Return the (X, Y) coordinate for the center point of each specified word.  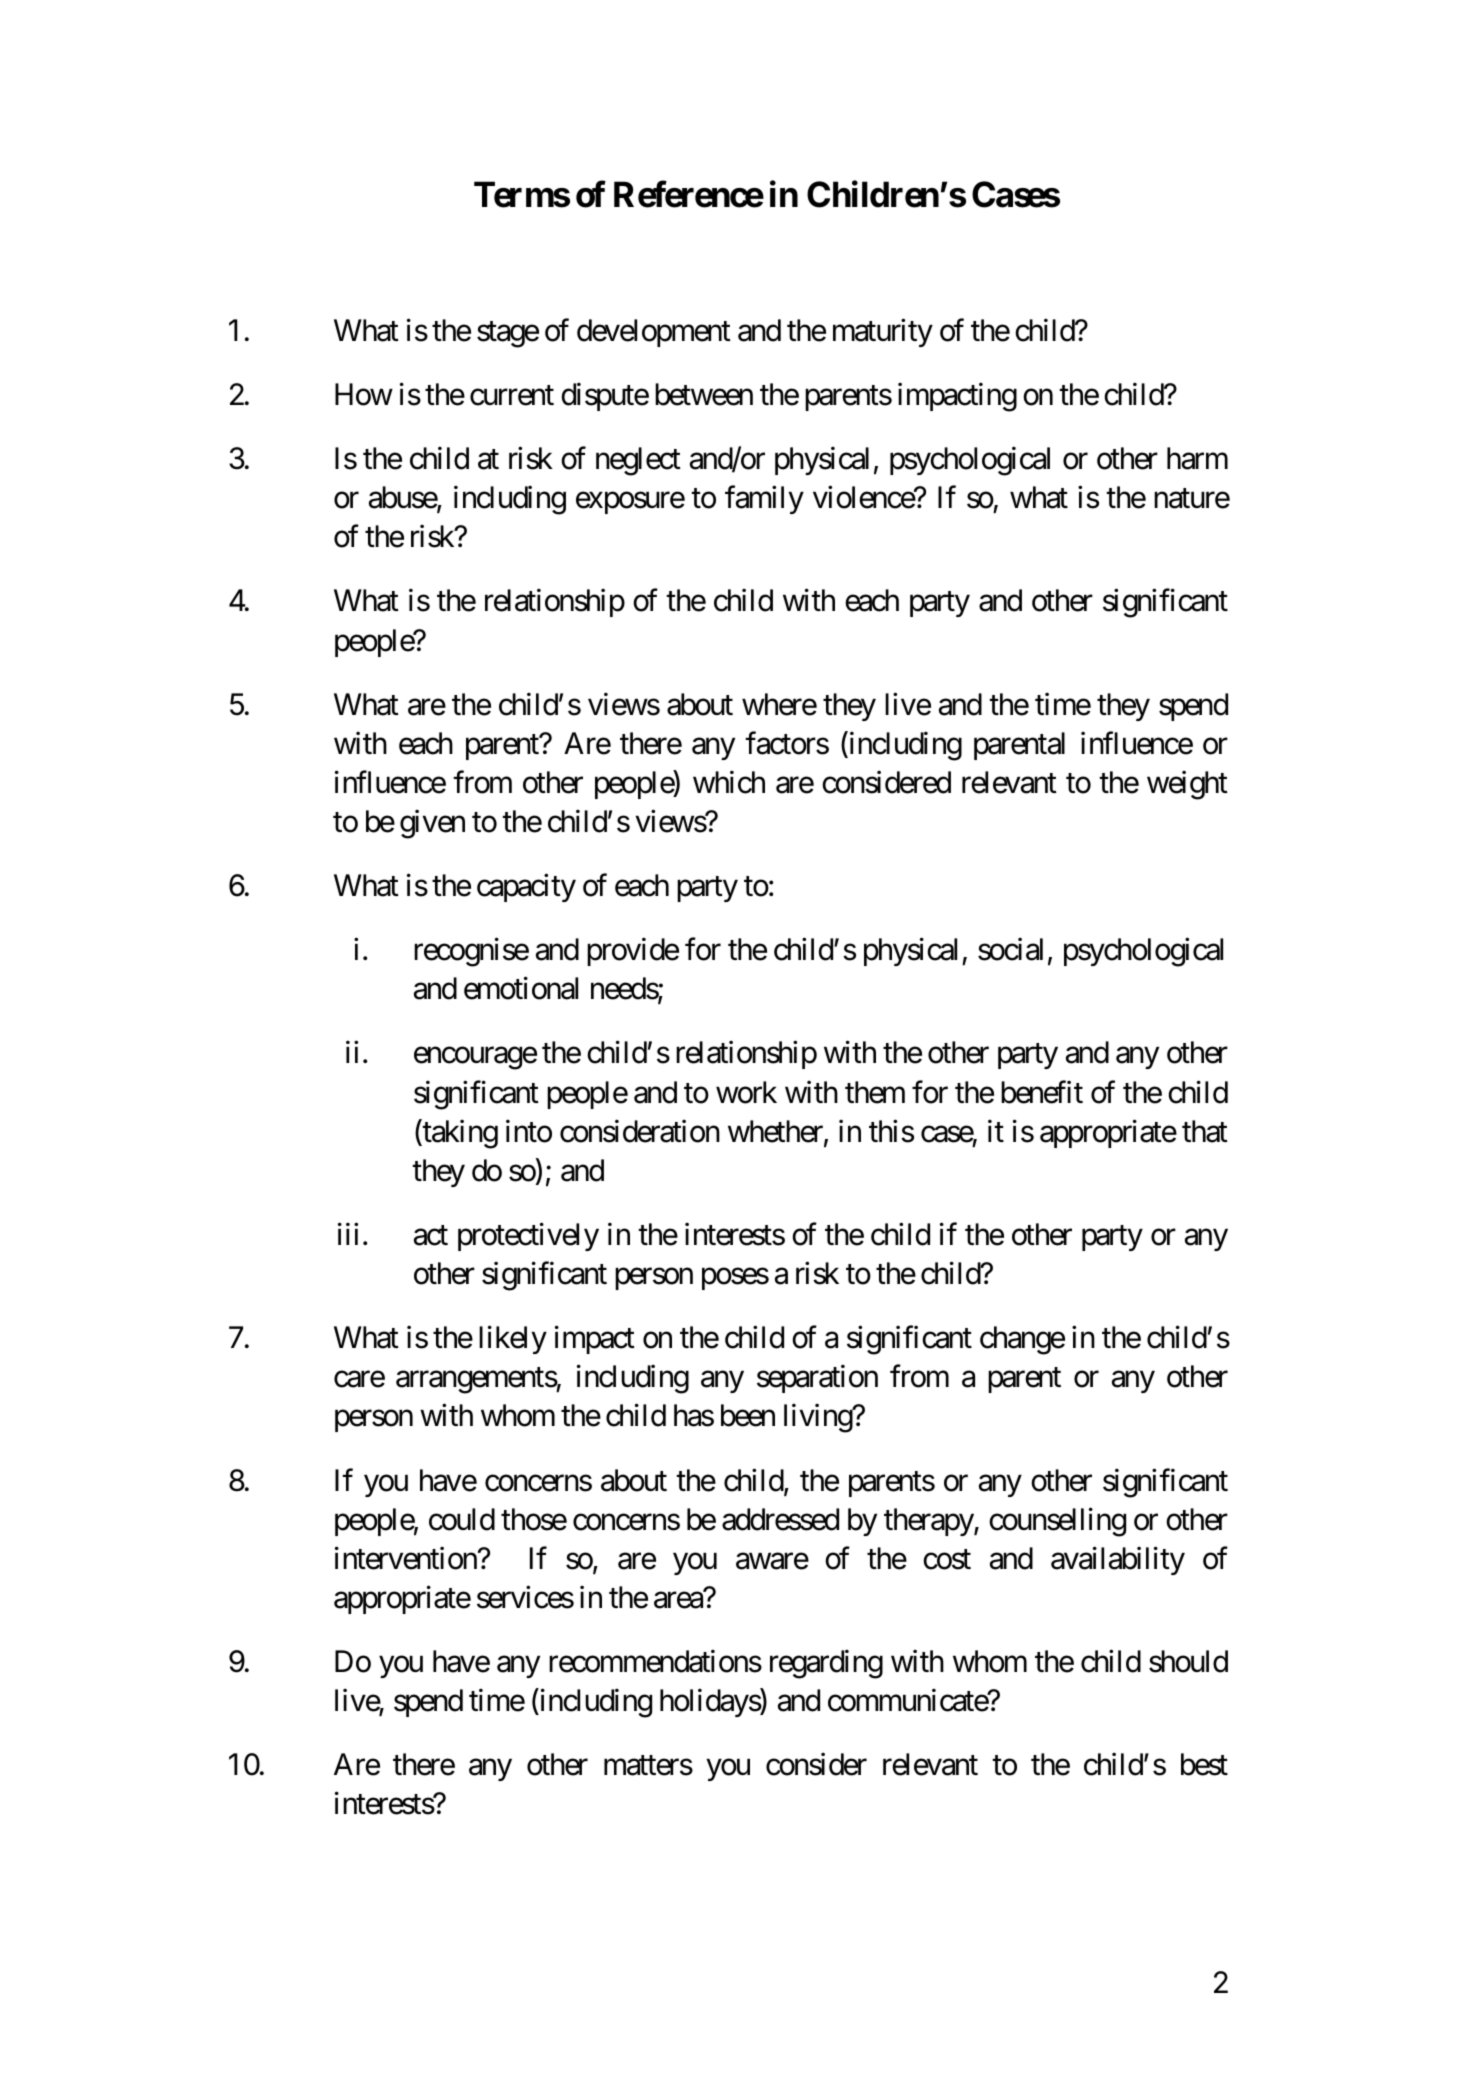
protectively (528, 1237)
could (462, 1519)
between (704, 394)
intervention (407, 1558)
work (746, 1092)
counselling (1057, 1522)
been (748, 1415)
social (1010, 949)
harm (1197, 458)
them (875, 1092)
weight (1187, 785)
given (432, 824)
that (1205, 1131)
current (512, 396)
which (729, 782)
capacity (526, 888)
